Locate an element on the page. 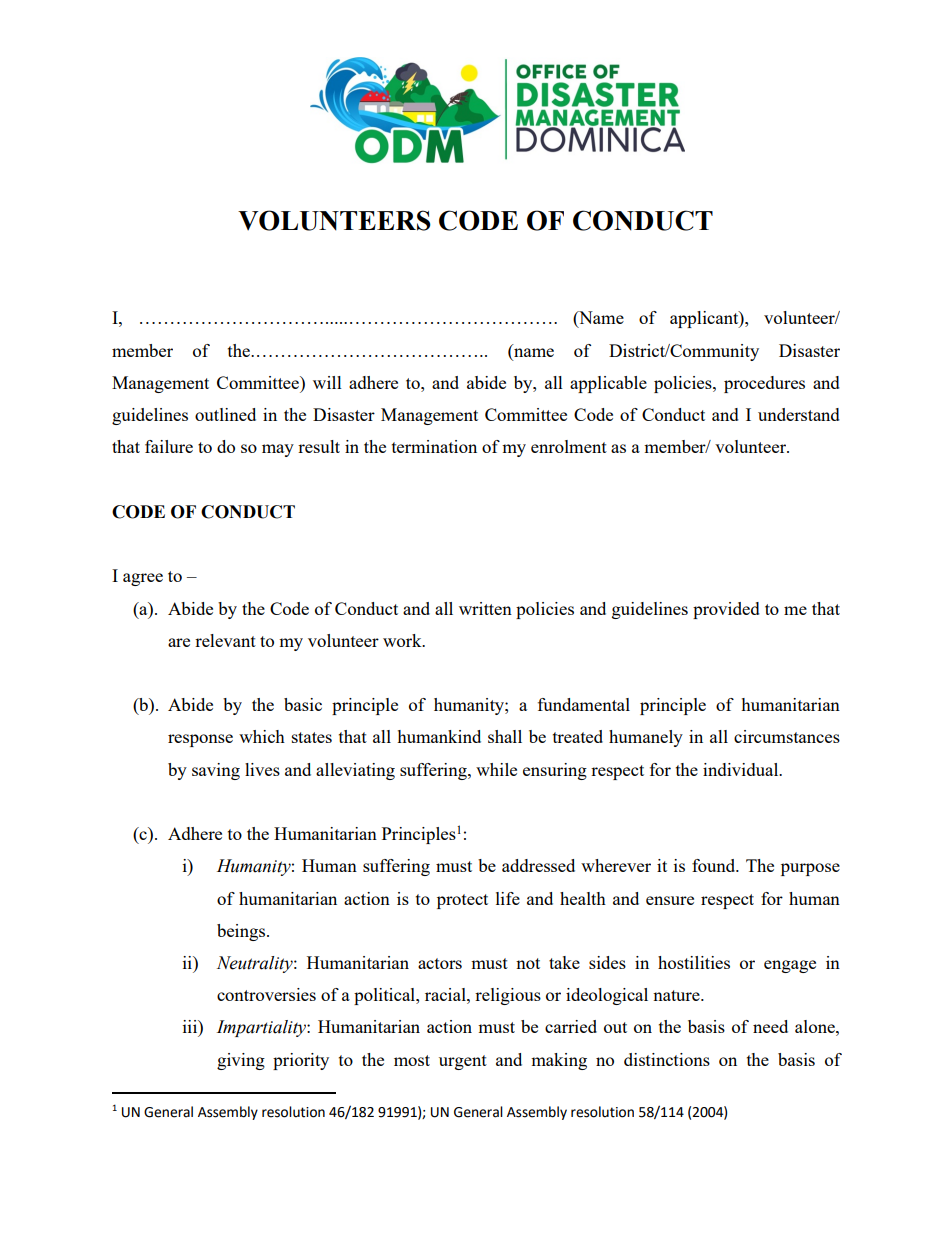 The height and width of the page is (1233, 952). giving is located at coordinates (241, 1061).
